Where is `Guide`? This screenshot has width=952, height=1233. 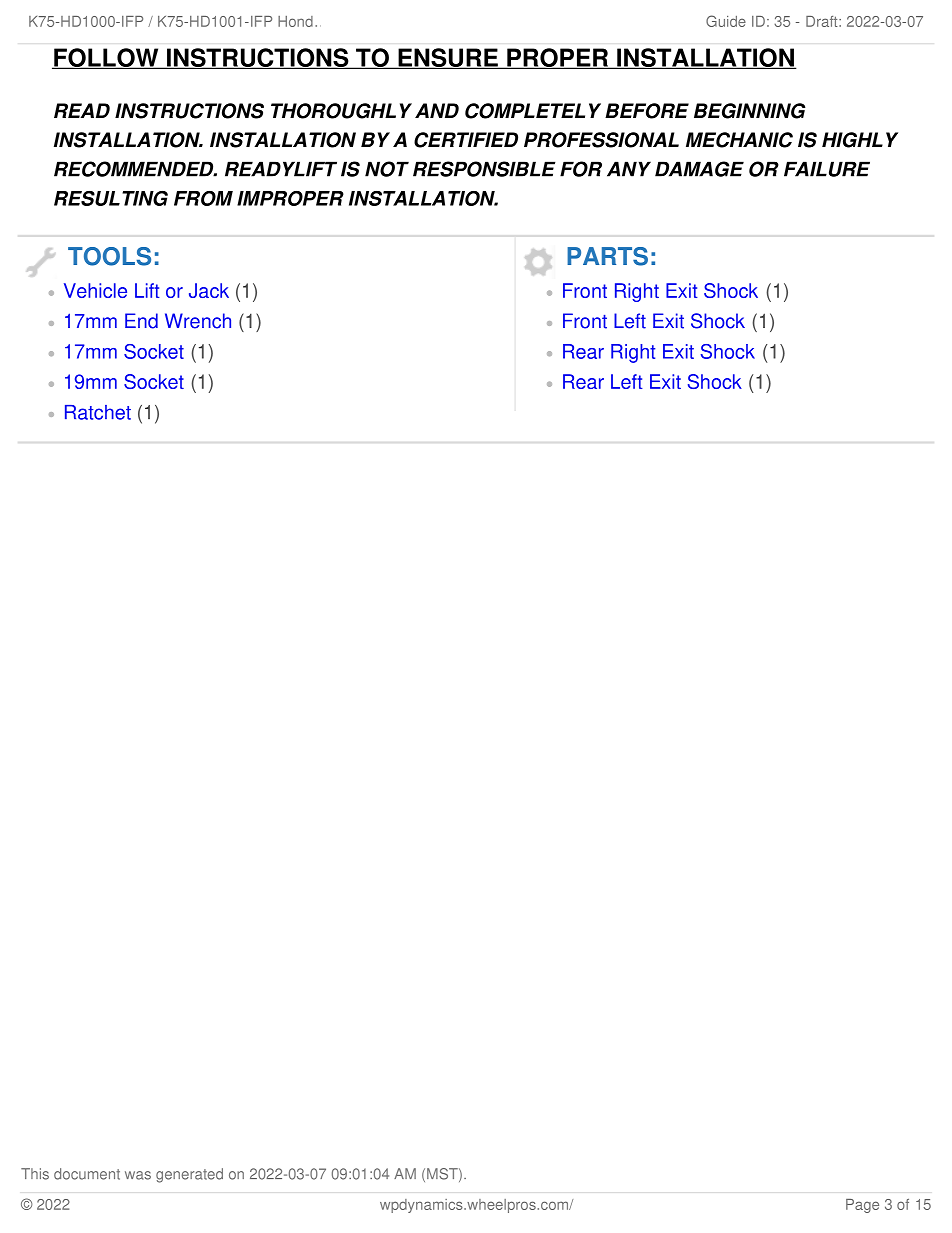 Guide is located at coordinates (726, 21).
